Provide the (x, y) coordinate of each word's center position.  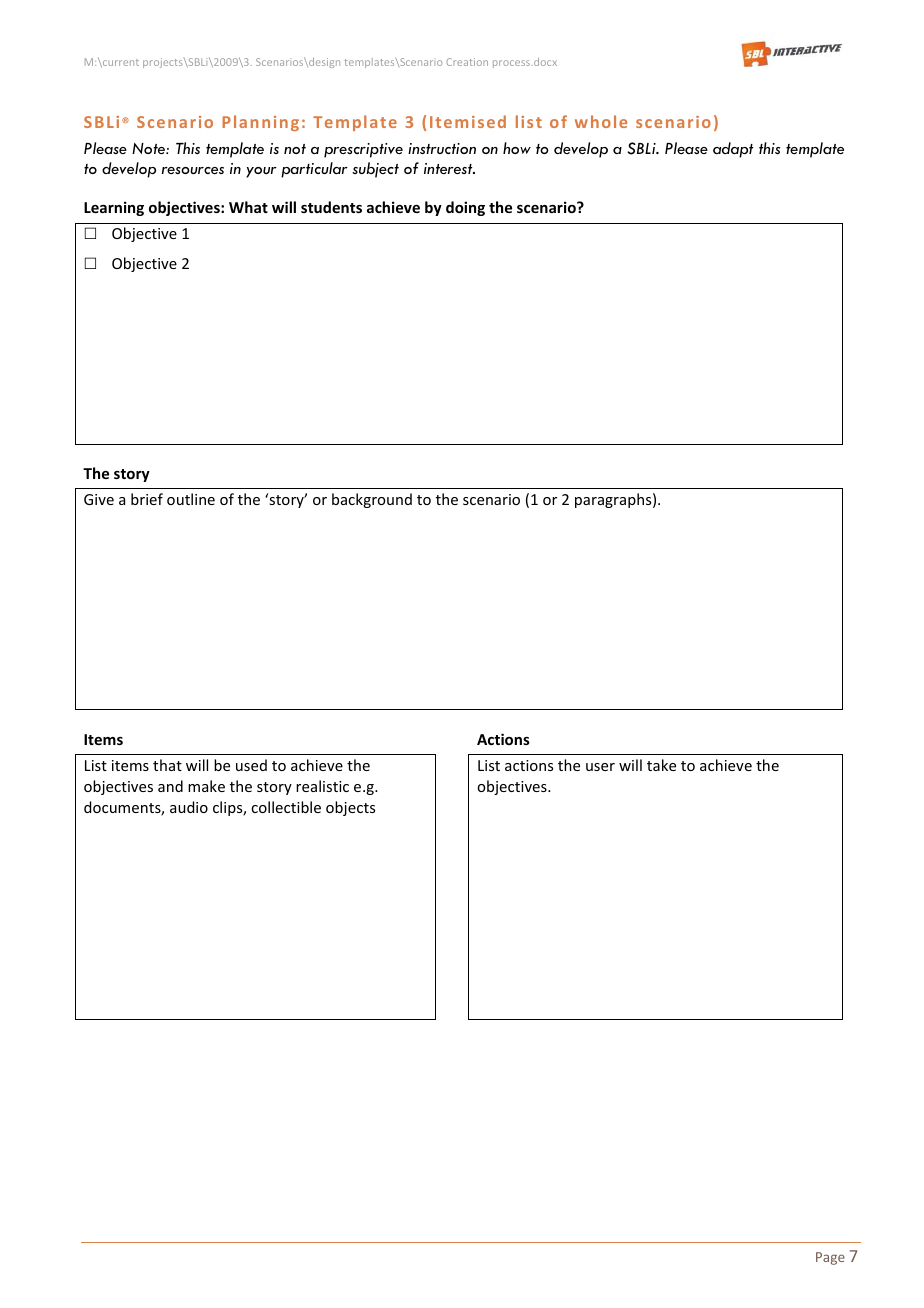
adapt (733, 150)
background (372, 500)
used (251, 765)
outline (191, 499)
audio (189, 807)
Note (149, 148)
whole (601, 121)
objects (350, 808)
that (167, 765)
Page (830, 1258)
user (600, 767)
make (206, 786)
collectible (286, 807)
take (661, 765)
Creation (467, 62)
